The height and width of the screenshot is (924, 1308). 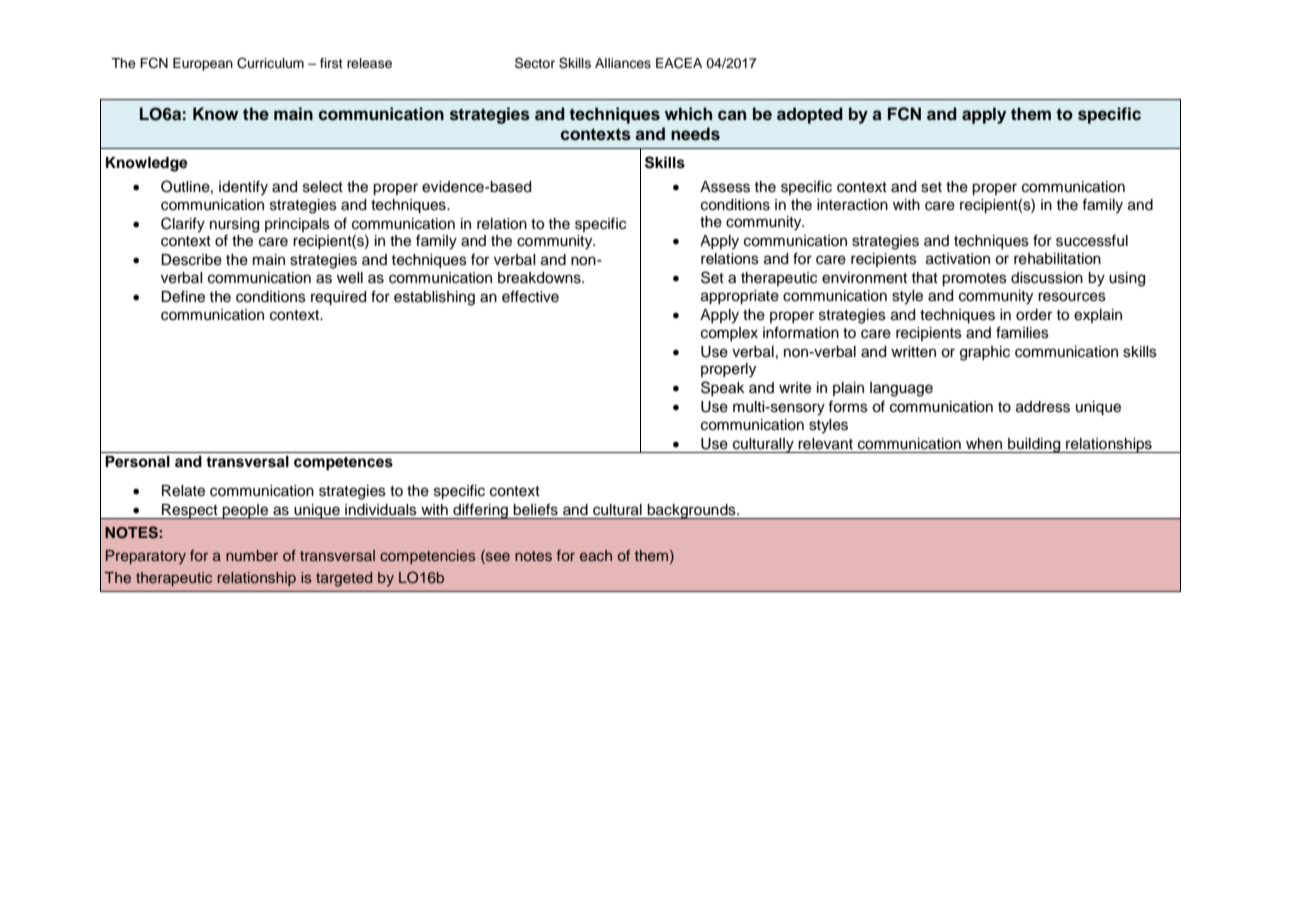 I want to click on each, so click(x=596, y=555).
